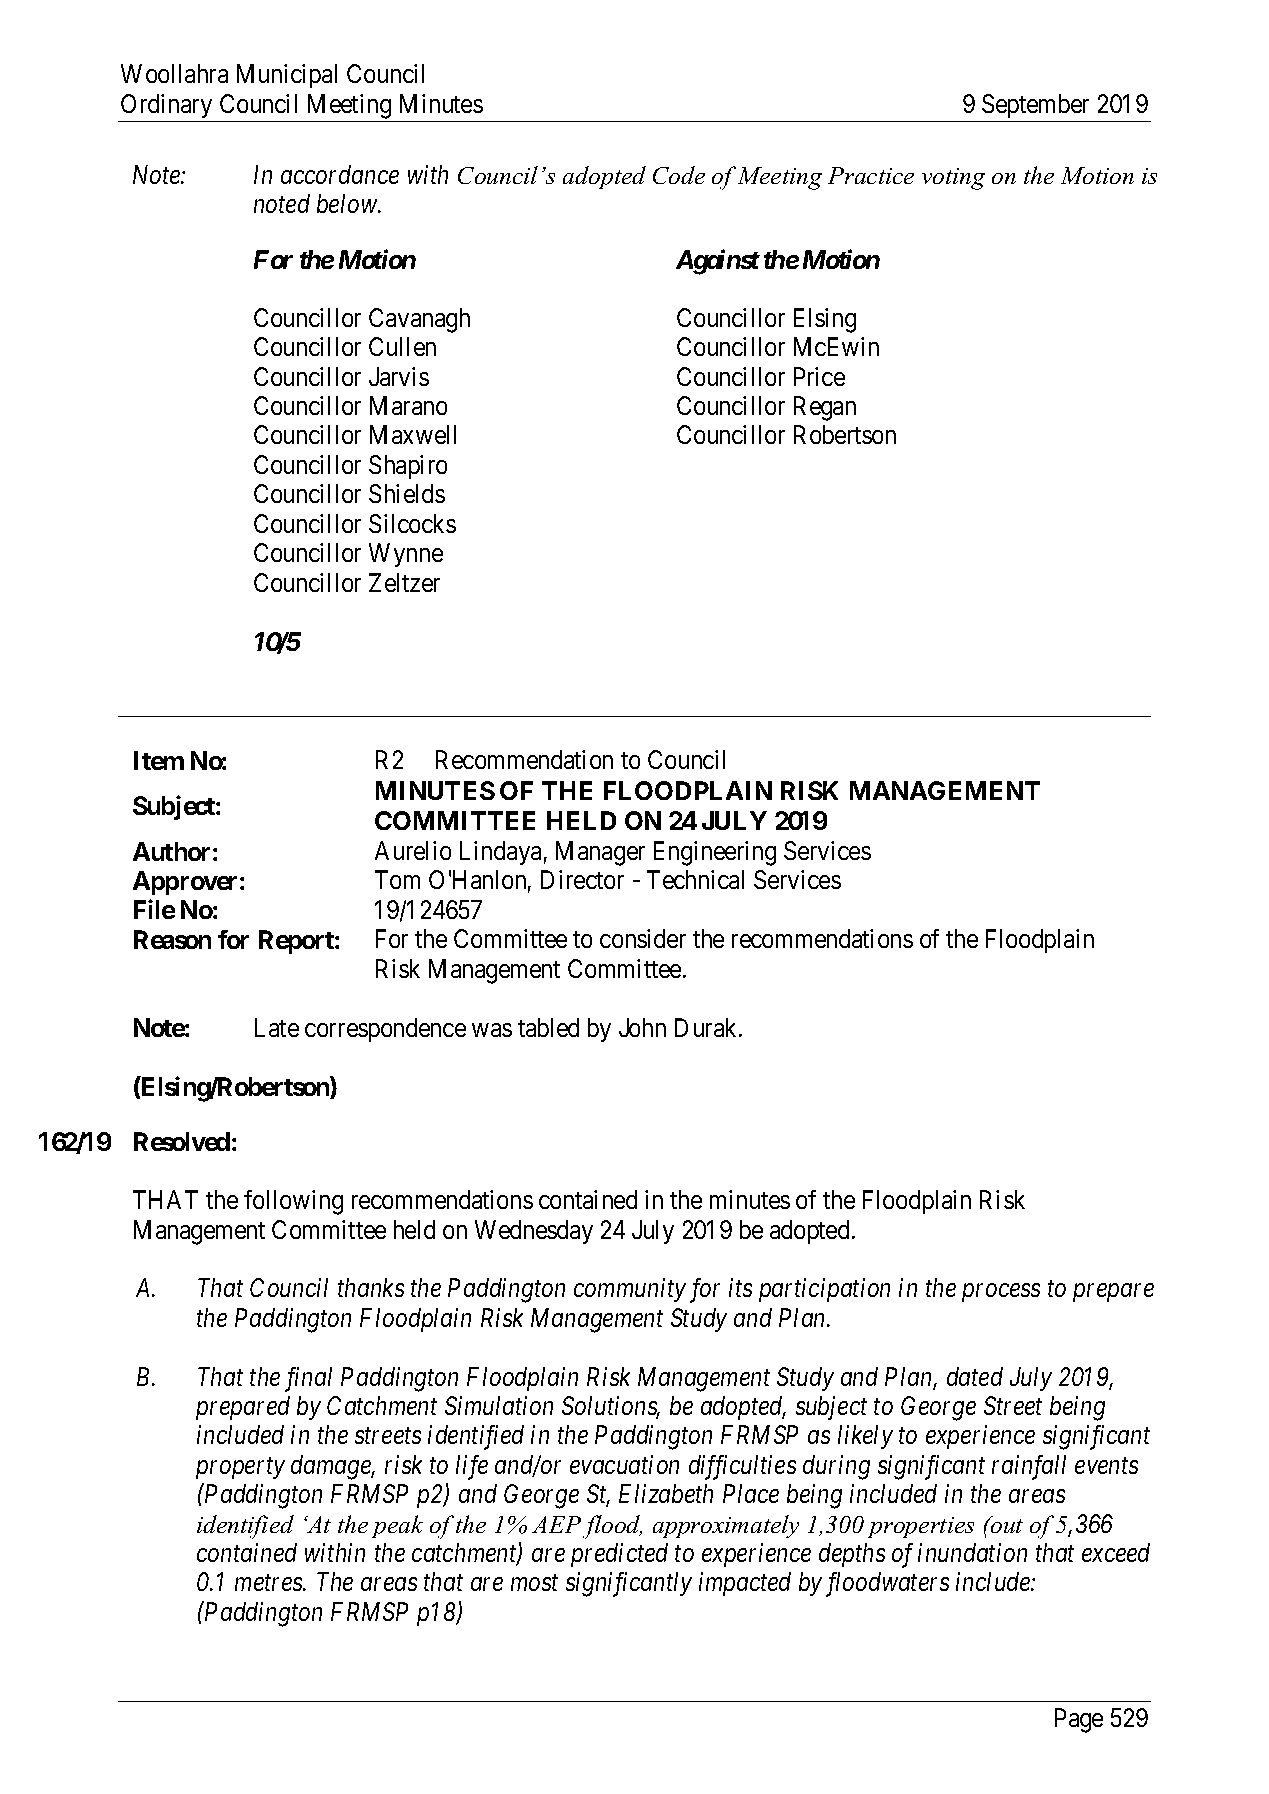 The height and width of the screenshot is (1794, 1269). I want to click on consider, so click(643, 938).
